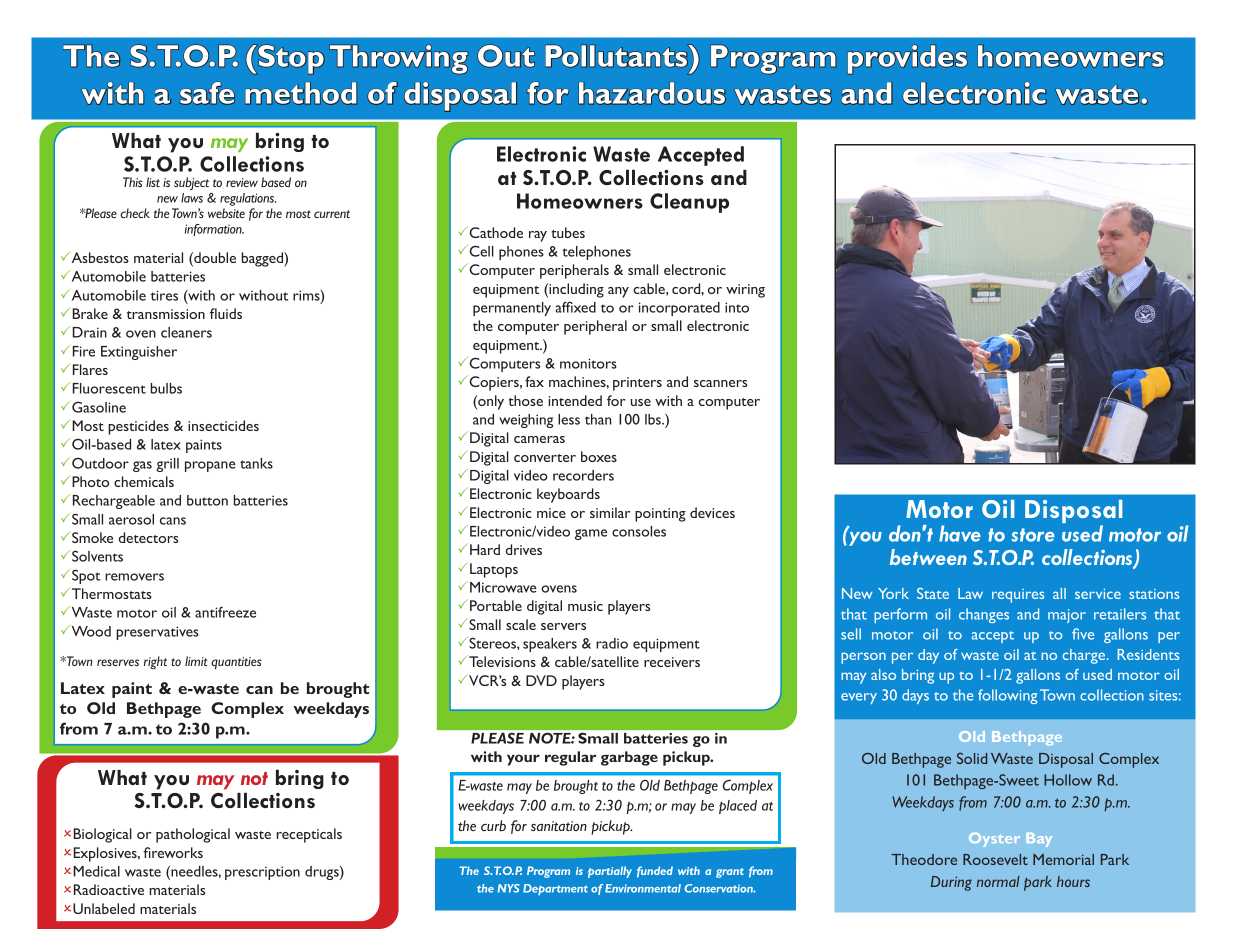 The height and width of the screenshot is (952, 1233). Describe the element at coordinates (262, 873) in the screenshot. I see `prescription` at that location.
